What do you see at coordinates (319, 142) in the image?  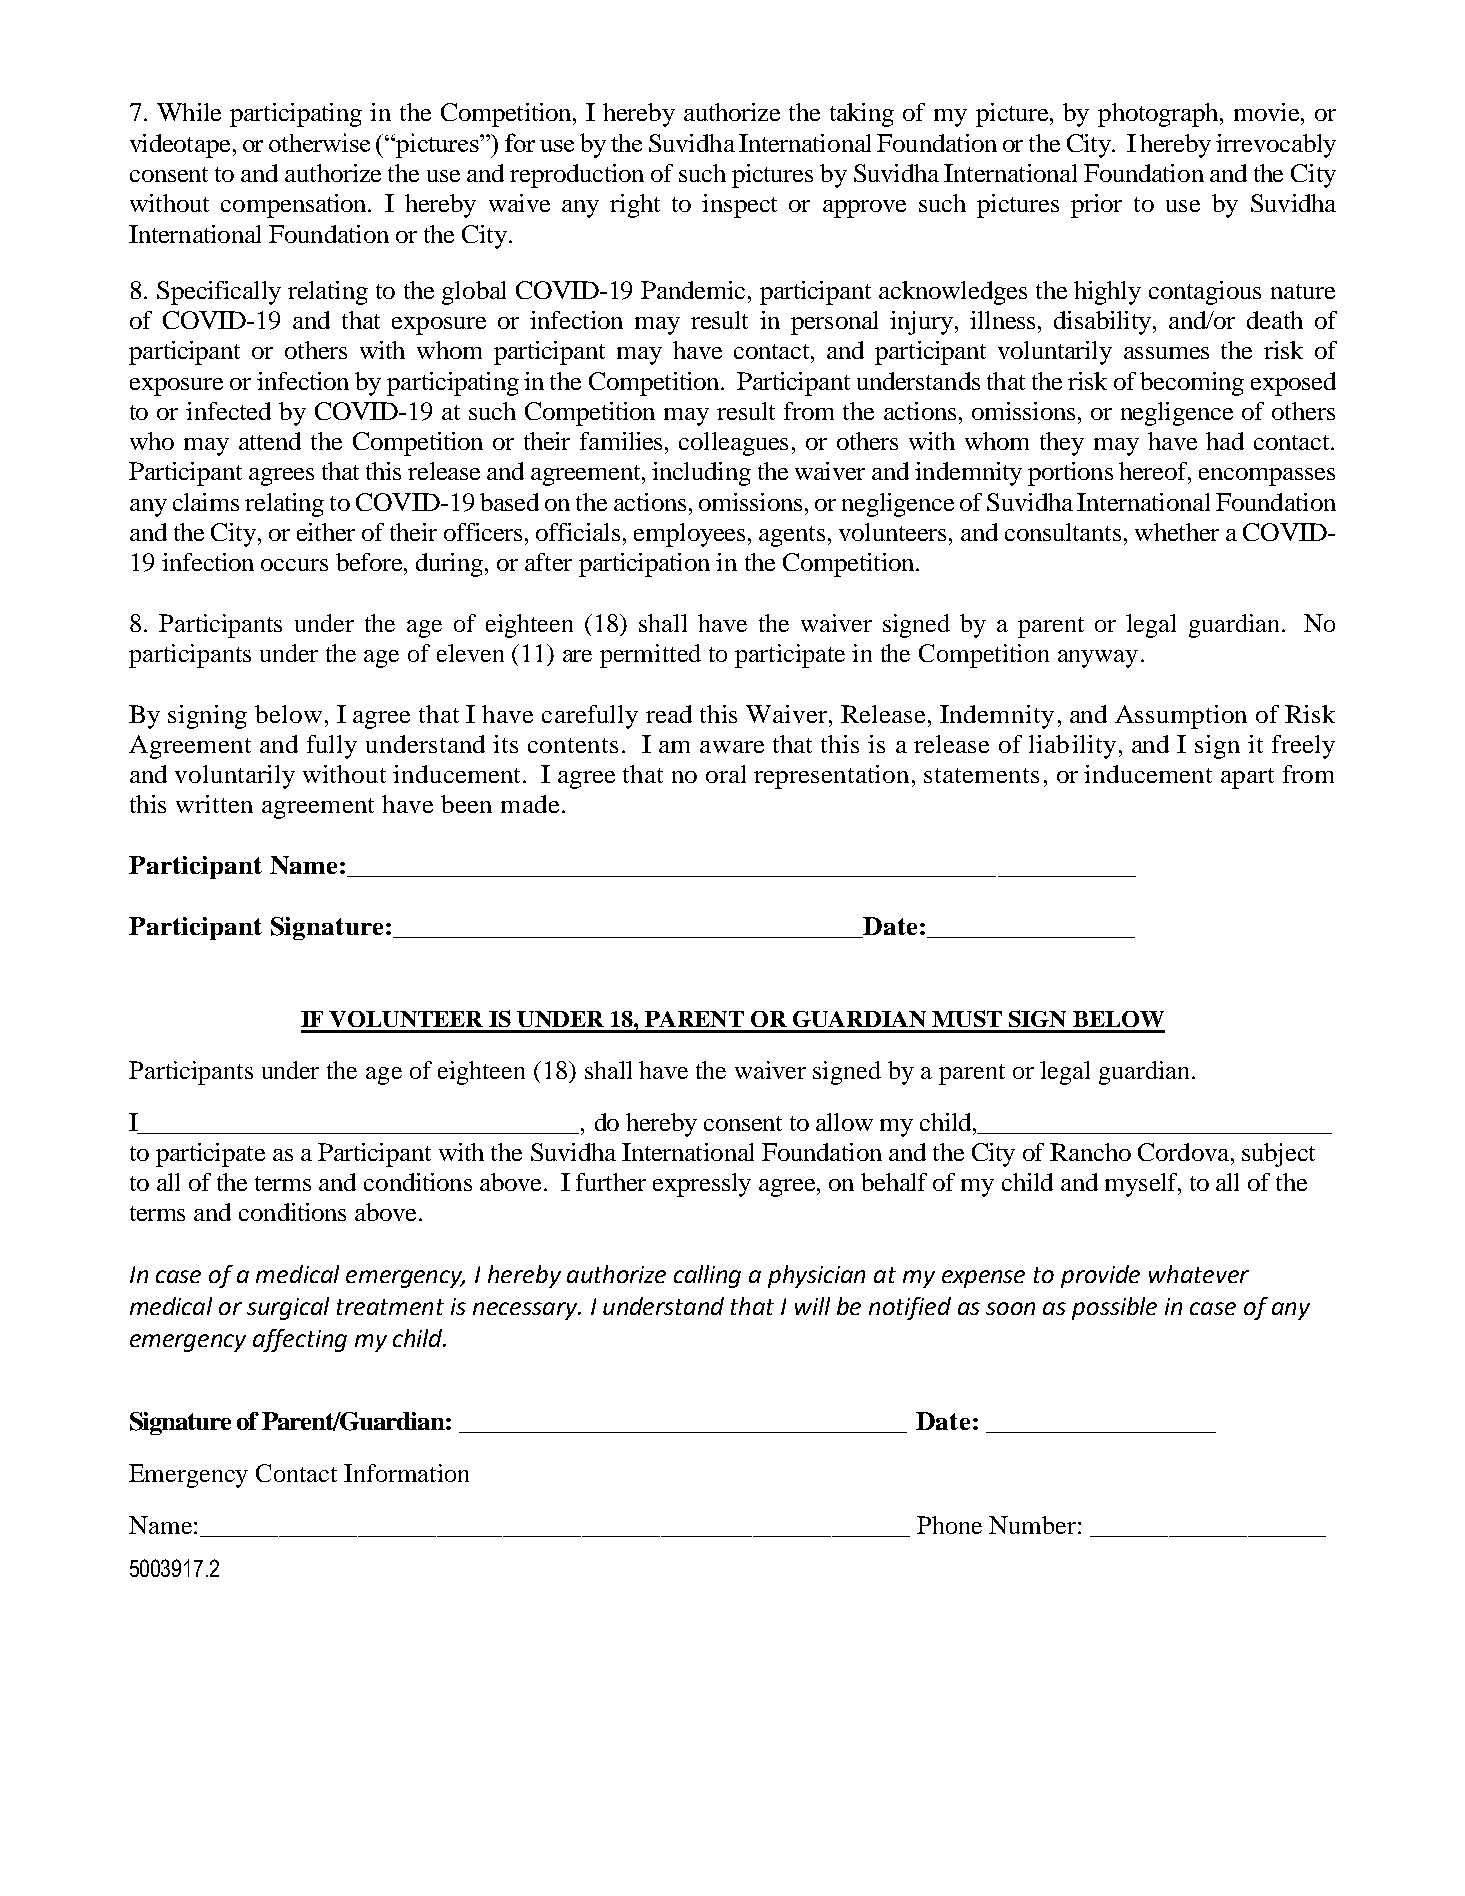 I see `otherwise` at bounding box center [319, 142].
